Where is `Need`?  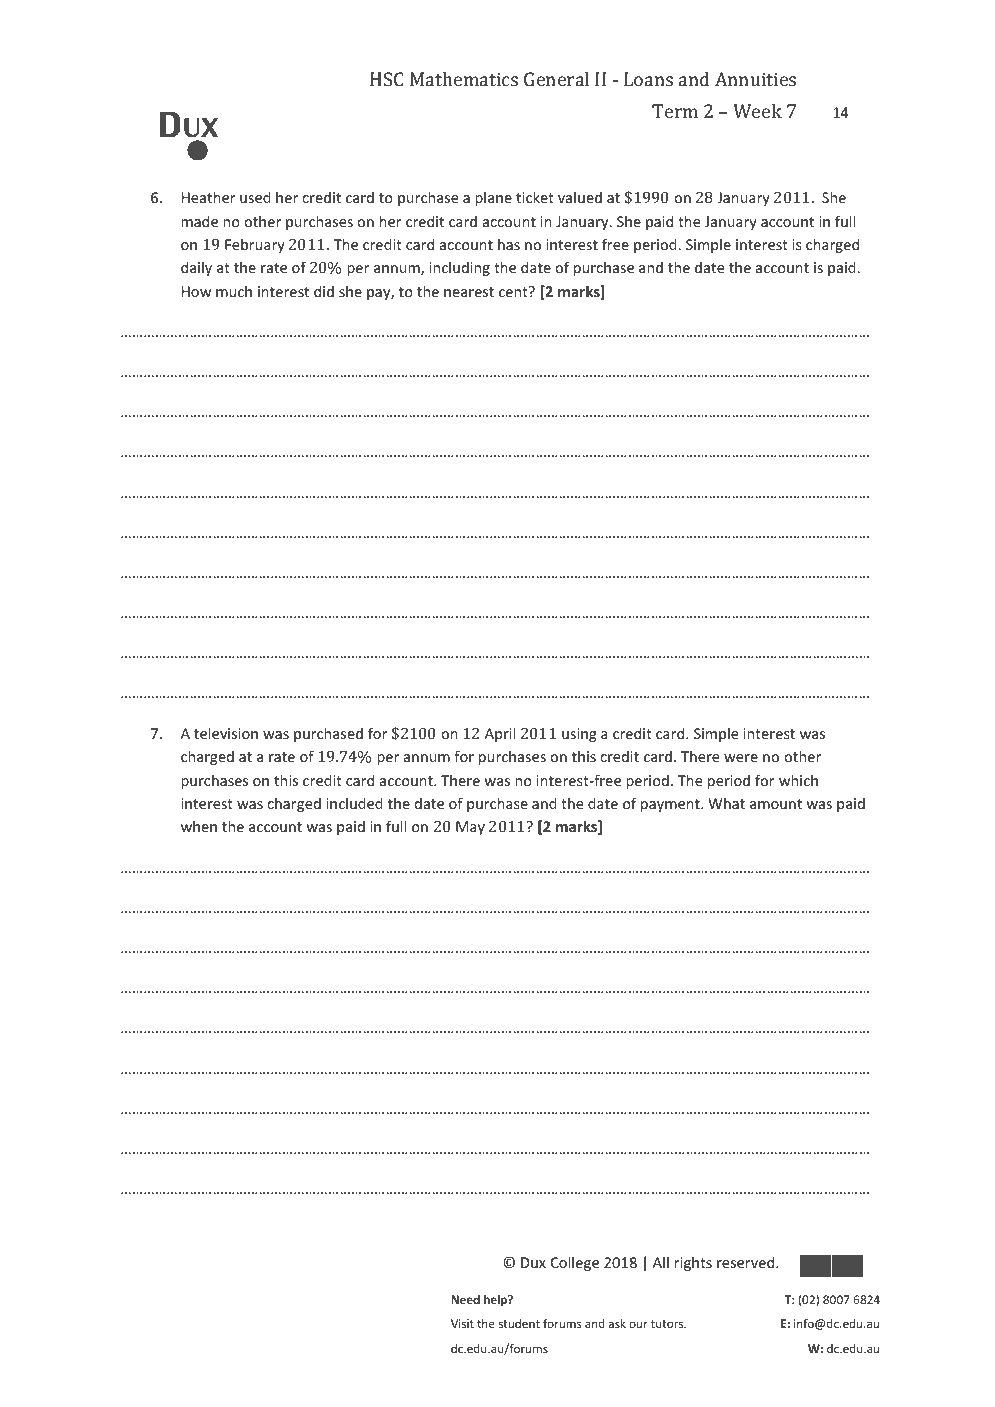
Need is located at coordinates (465, 1299).
